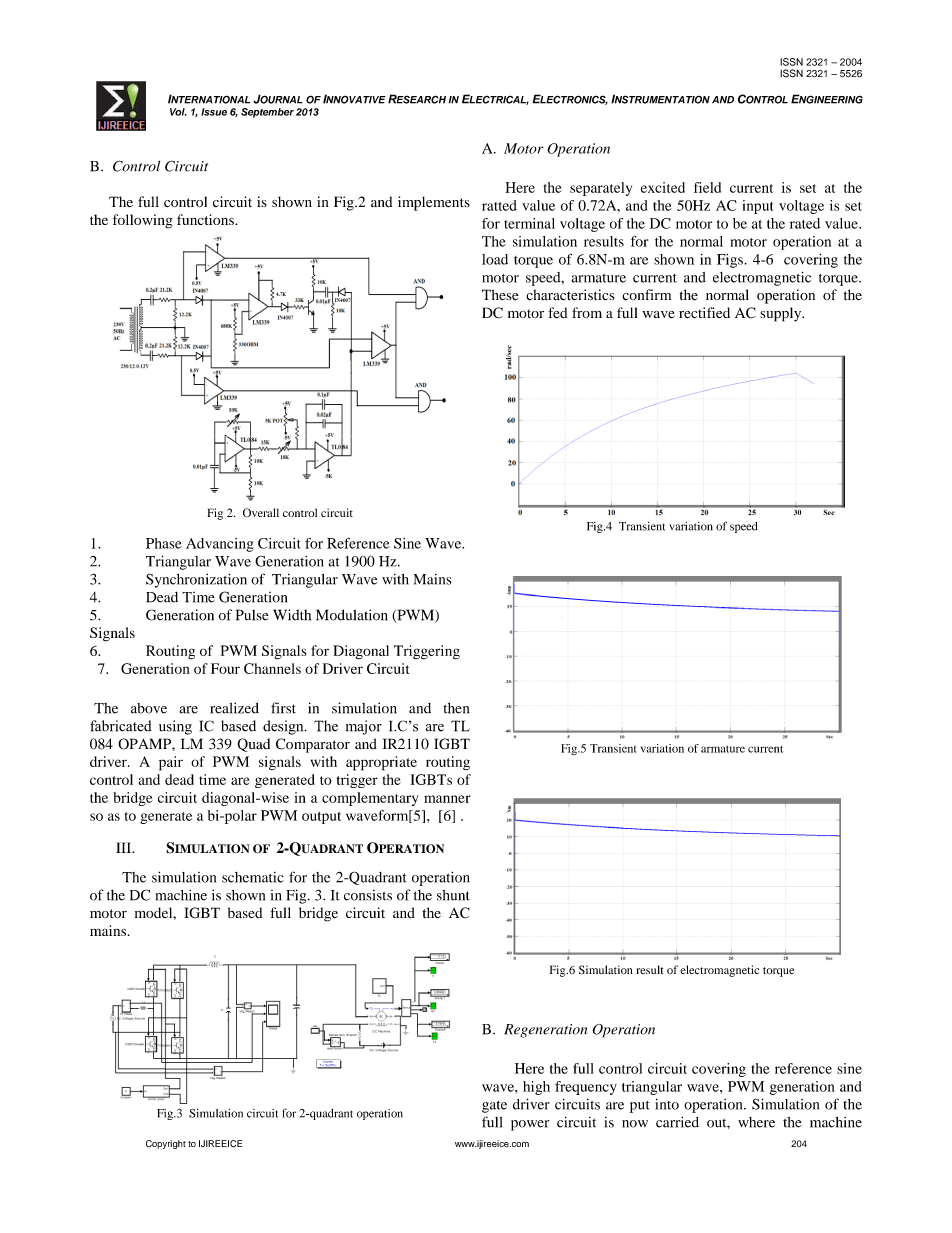  Describe the element at coordinates (166, 1144) in the page. I see `Copyright` at that location.
